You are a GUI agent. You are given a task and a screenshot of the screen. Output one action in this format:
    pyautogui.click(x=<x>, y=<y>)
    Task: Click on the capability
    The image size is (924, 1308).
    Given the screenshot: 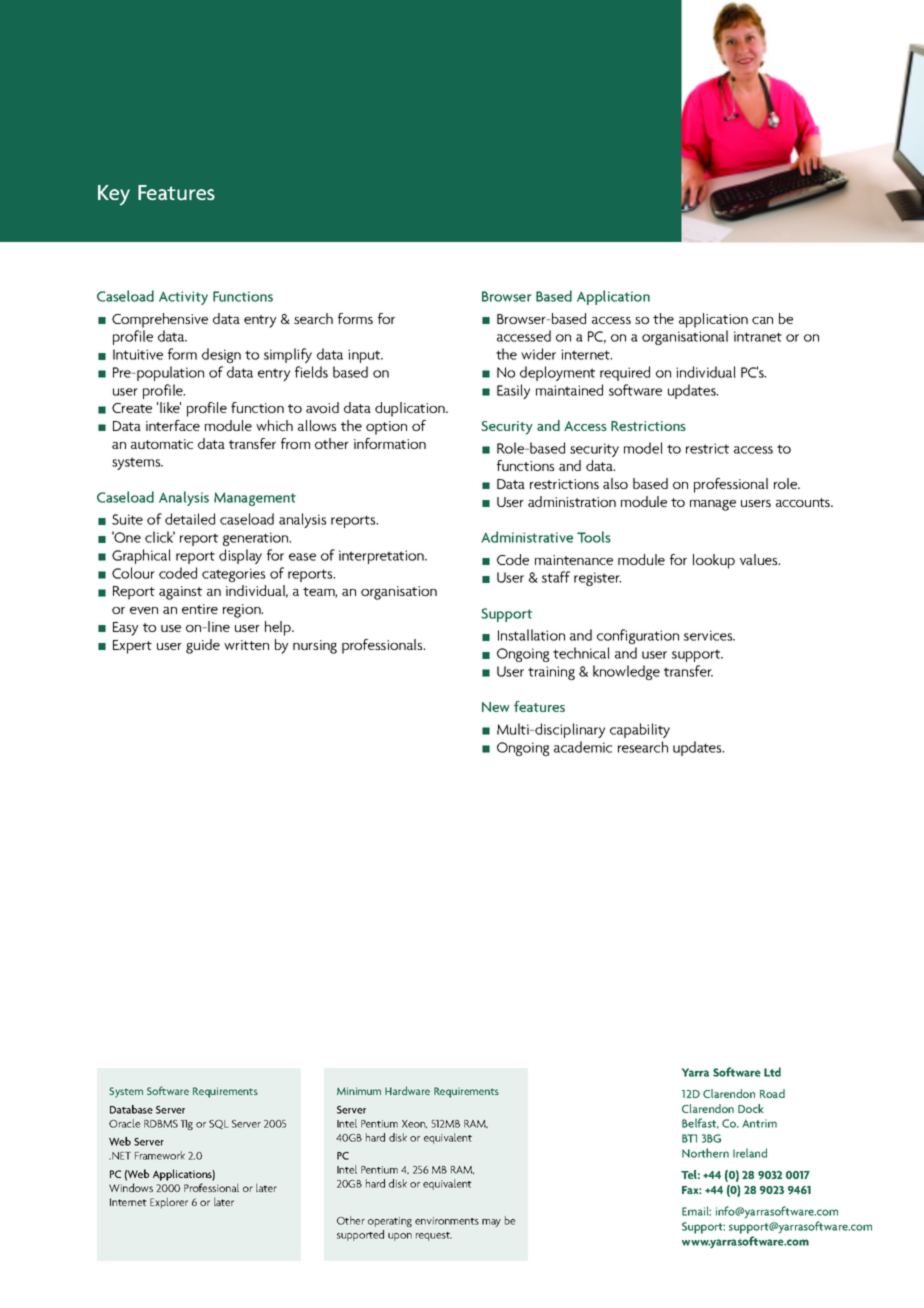 What is the action you would take?
    pyautogui.click(x=640, y=730)
